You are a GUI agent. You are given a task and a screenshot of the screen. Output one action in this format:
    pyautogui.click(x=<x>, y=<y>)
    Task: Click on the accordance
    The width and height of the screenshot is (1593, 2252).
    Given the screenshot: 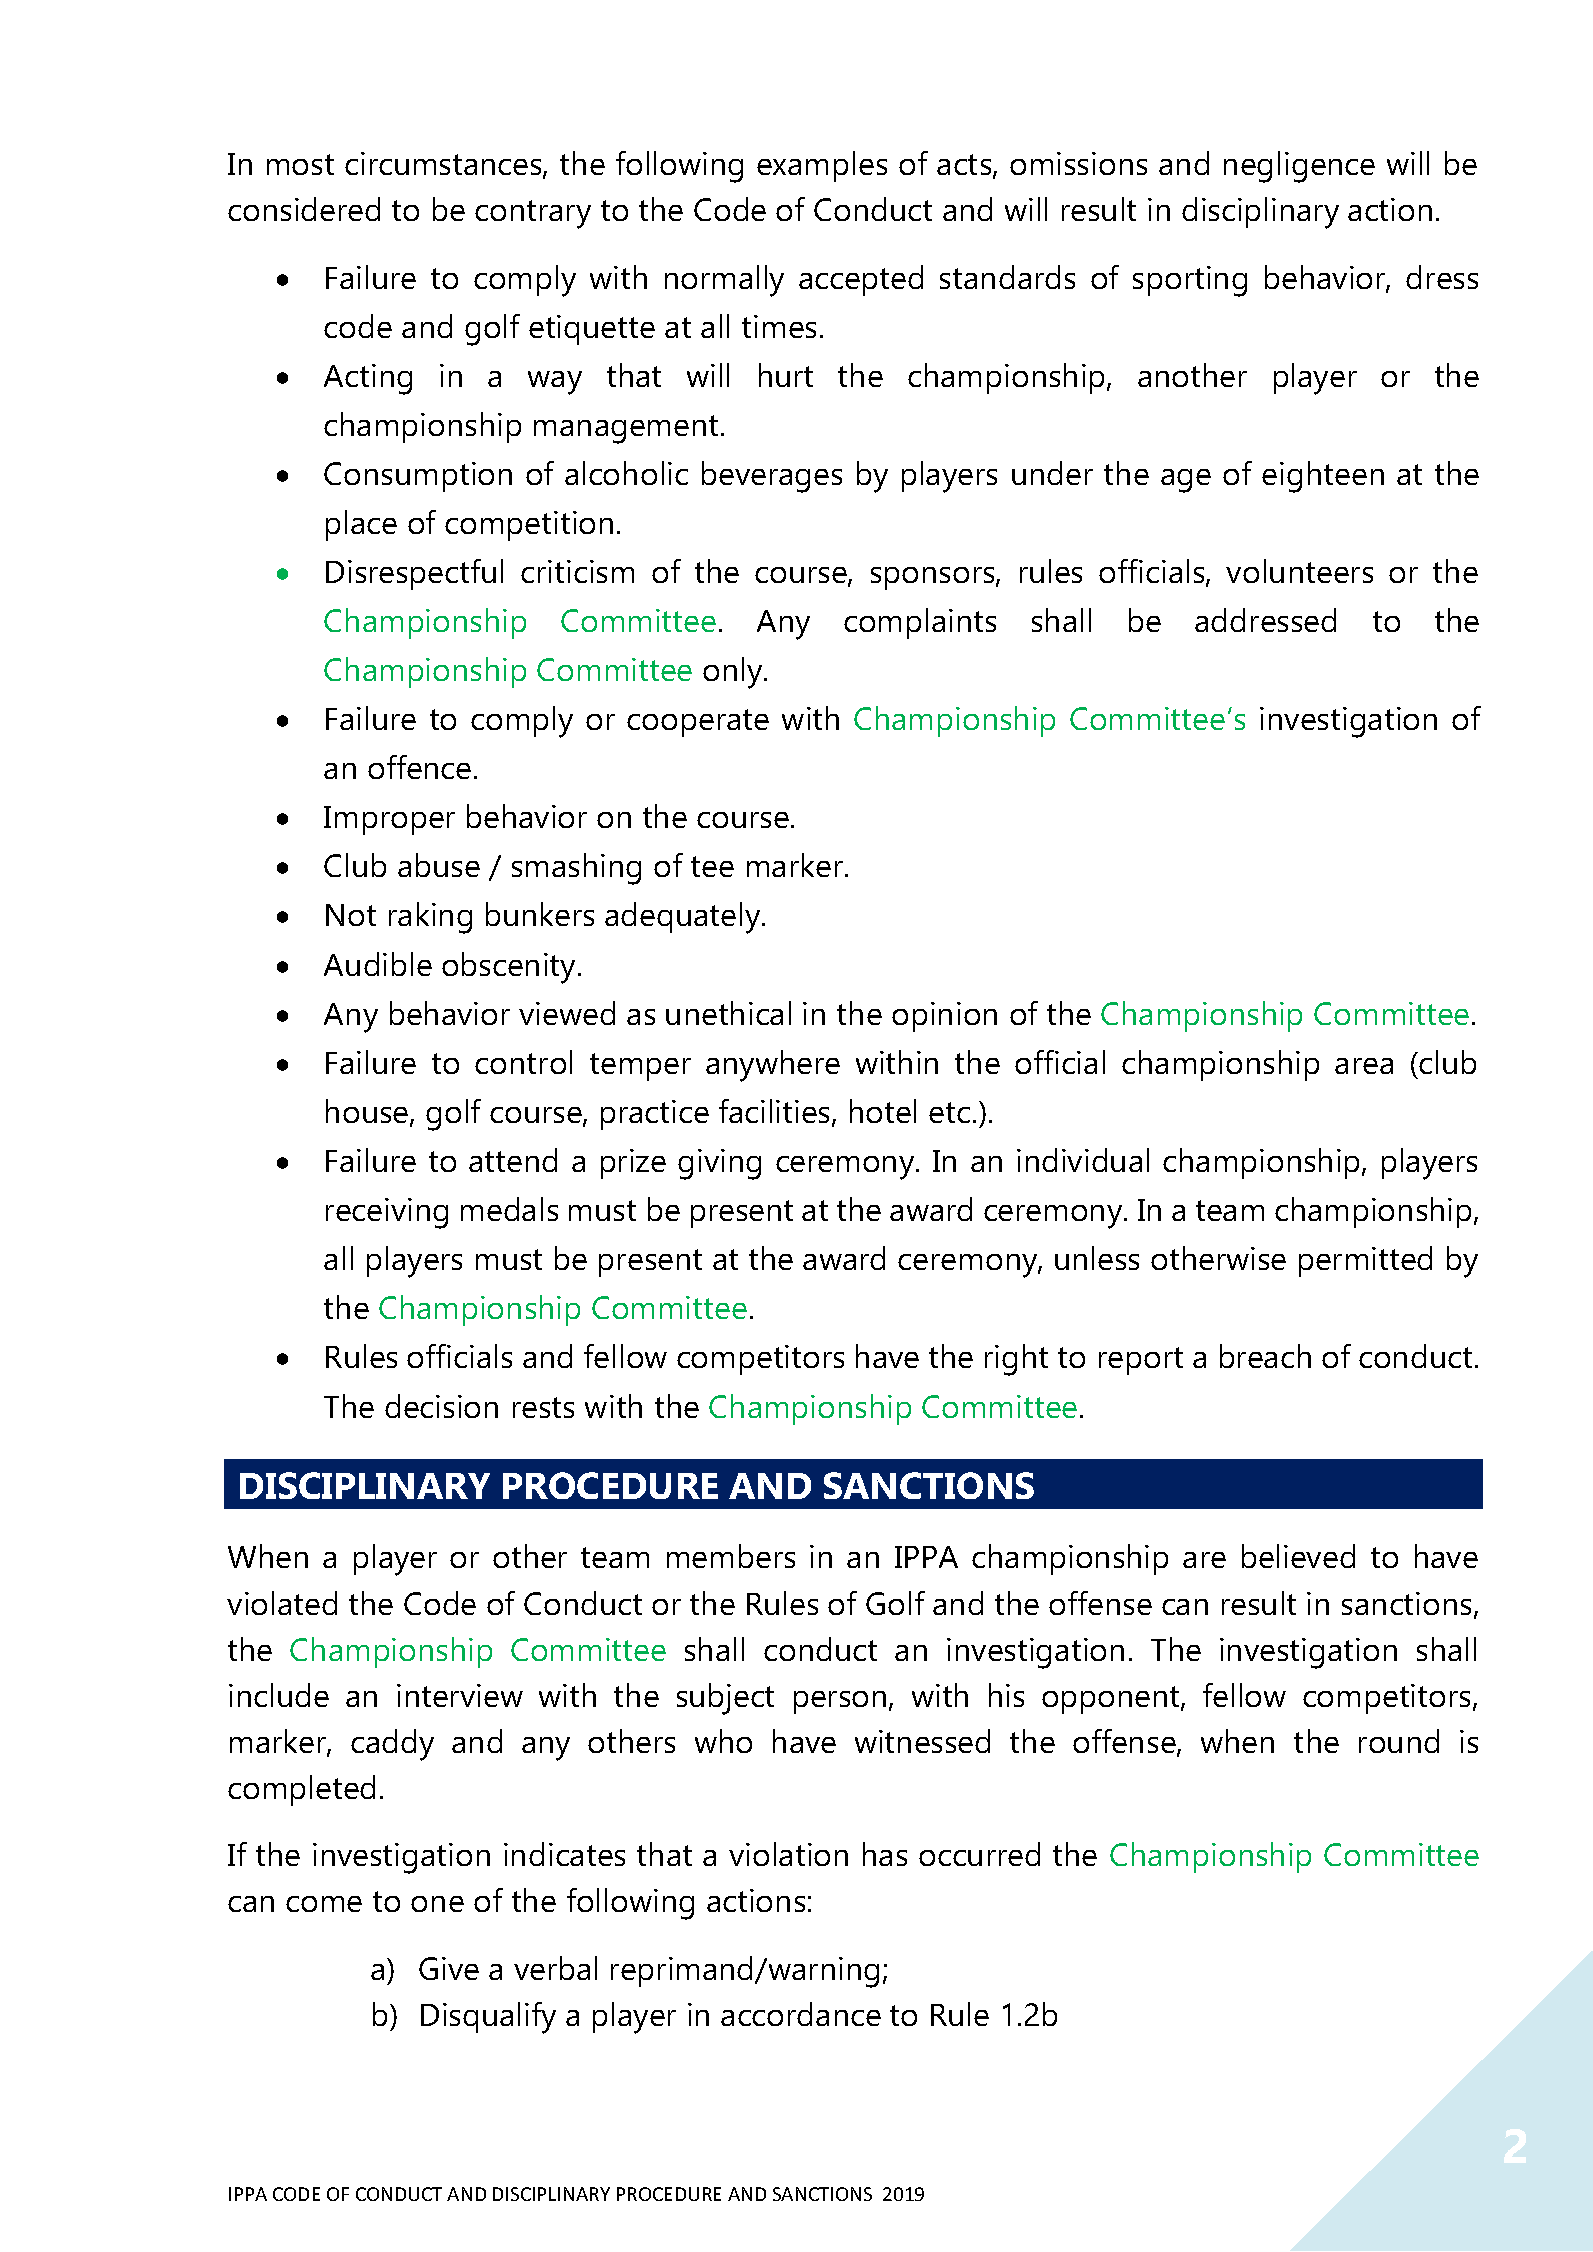 What is the action you would take?
    pyautogui.click(x=801, y=2014)
